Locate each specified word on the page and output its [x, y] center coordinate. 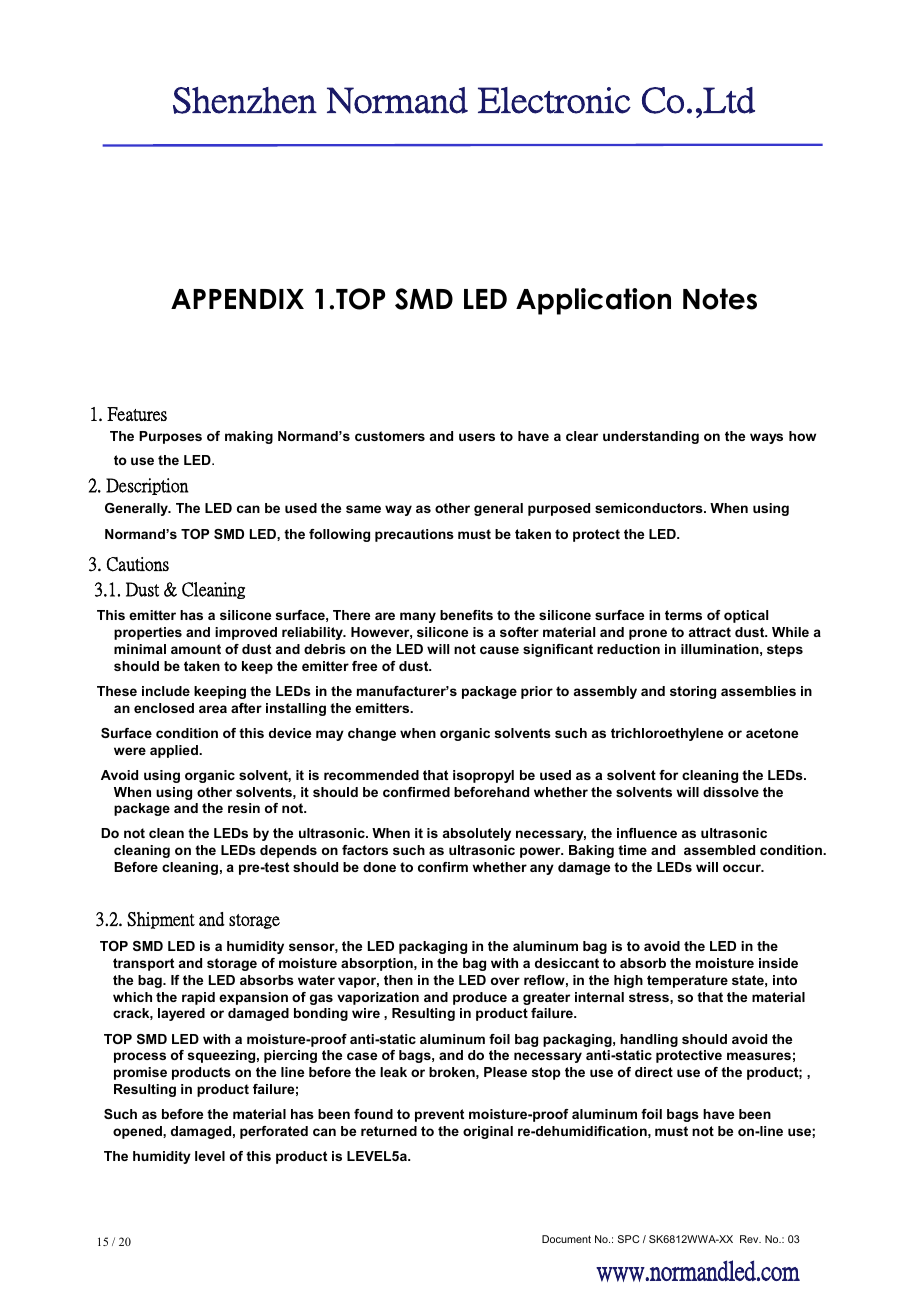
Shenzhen [245, 100]
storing [693, 692]
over [505, 981]
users [477, 437]
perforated [274, 1132]
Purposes [170, 437]
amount [196, 649]
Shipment [161, 920]
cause [499, 650]
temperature [687, 981]
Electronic [554, 100]
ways [766, 438]
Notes [720, 299]
